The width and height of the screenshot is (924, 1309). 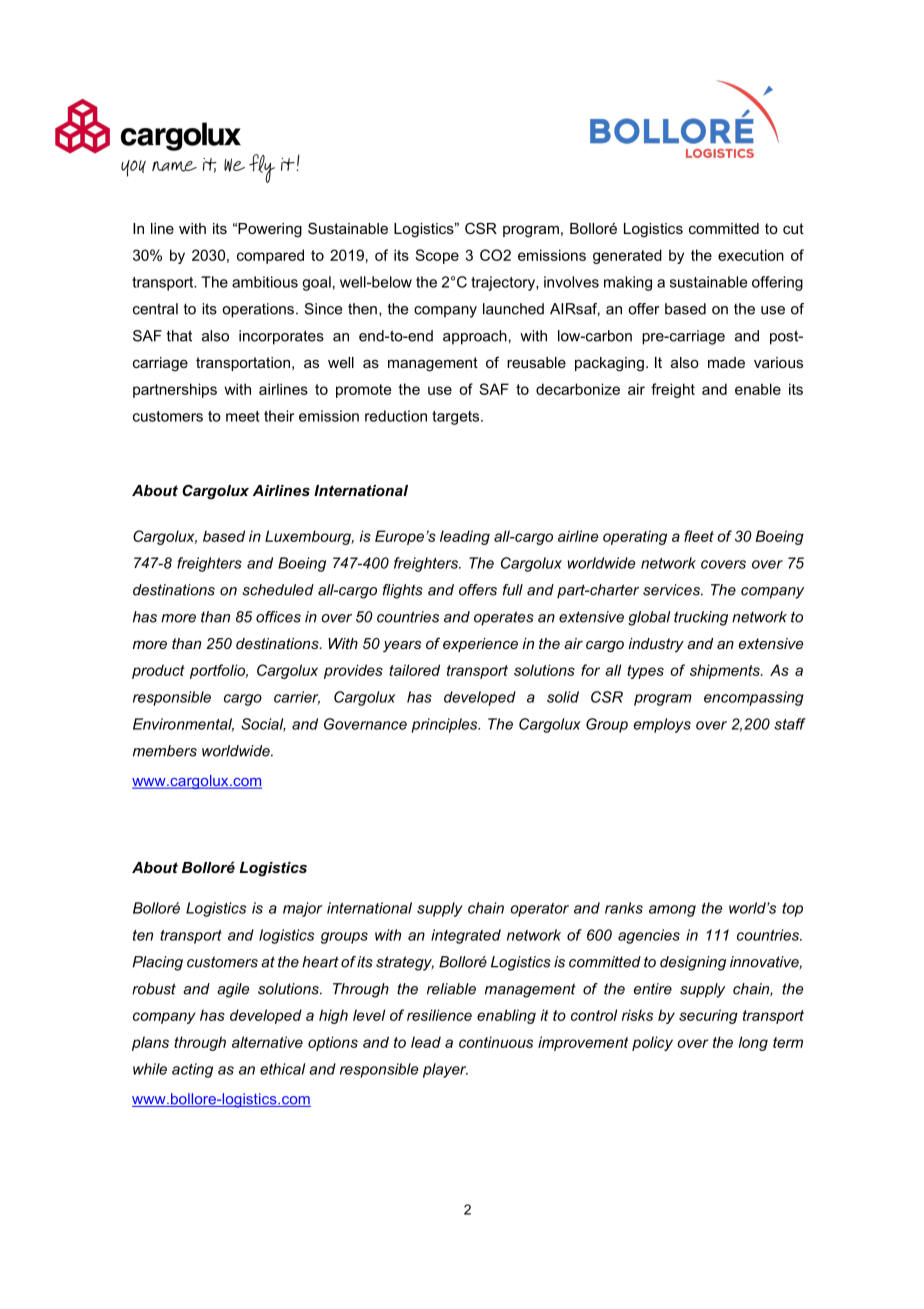 I want to click on shipments, so click(x=726, y=671).
